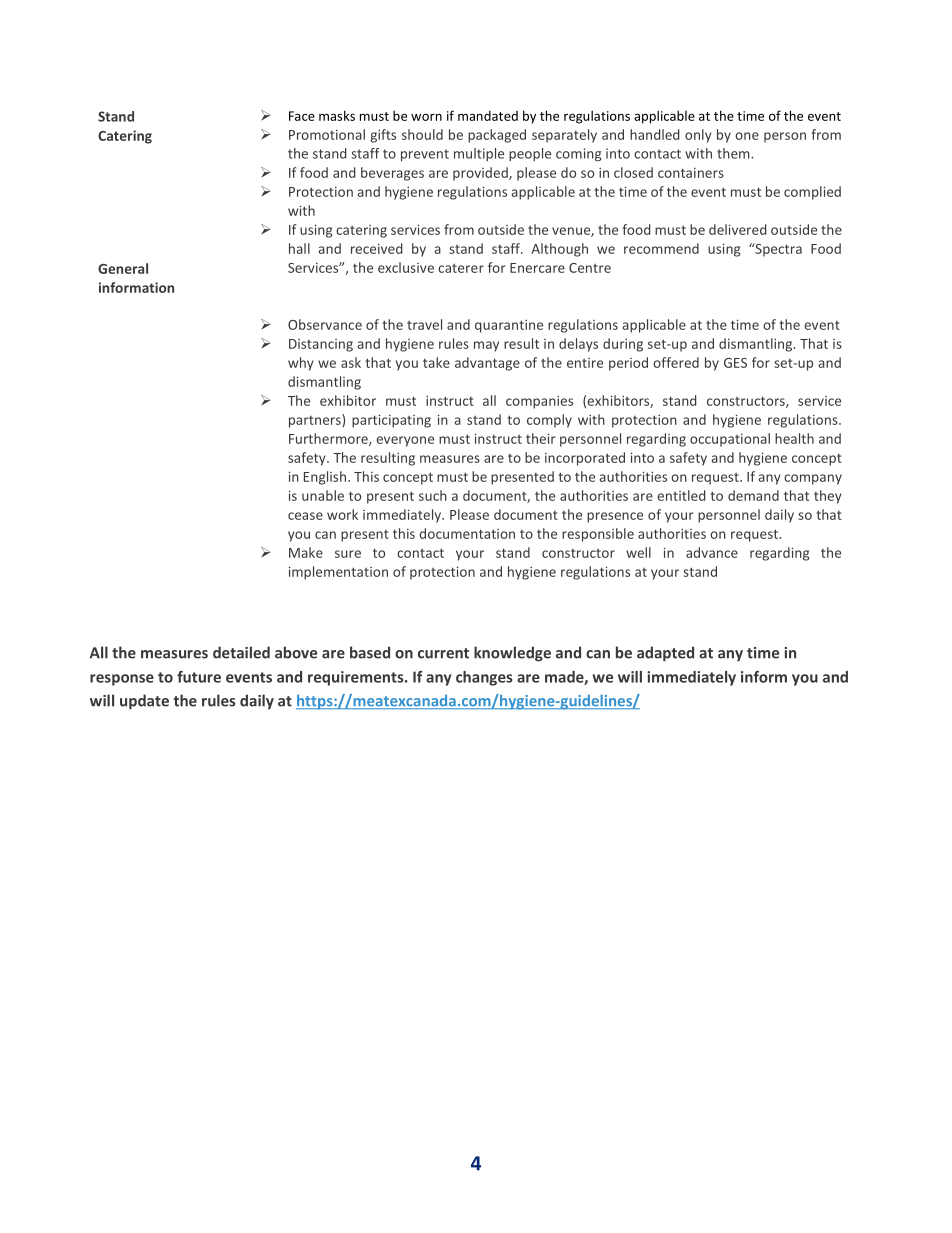 The height and width of the page is (1233, 952). What do you see at coordinates (199, 677) in the page?
I see `future` at bounding box center [199, 677].
